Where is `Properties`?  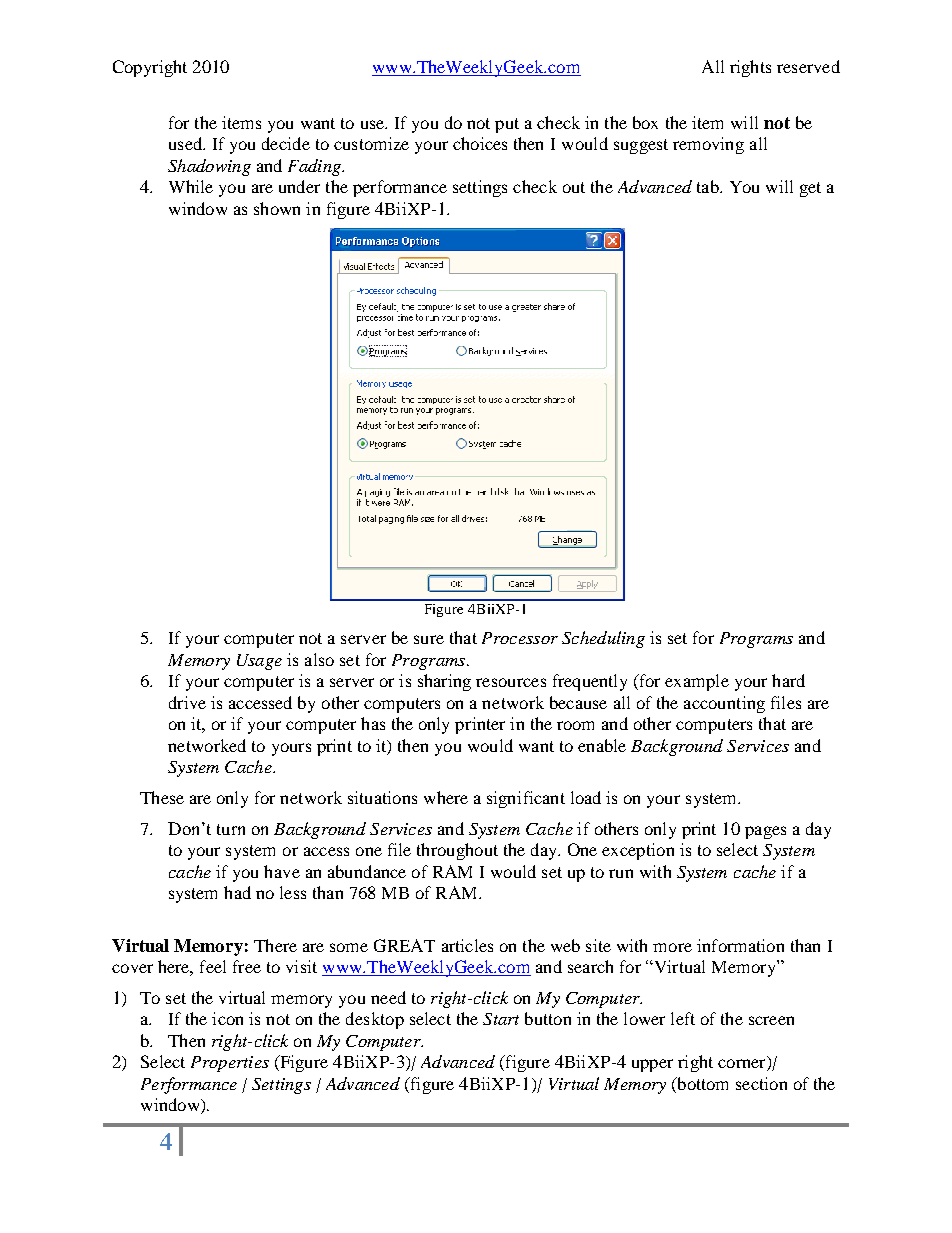 Properties is located at coordinates (230, 1064).
